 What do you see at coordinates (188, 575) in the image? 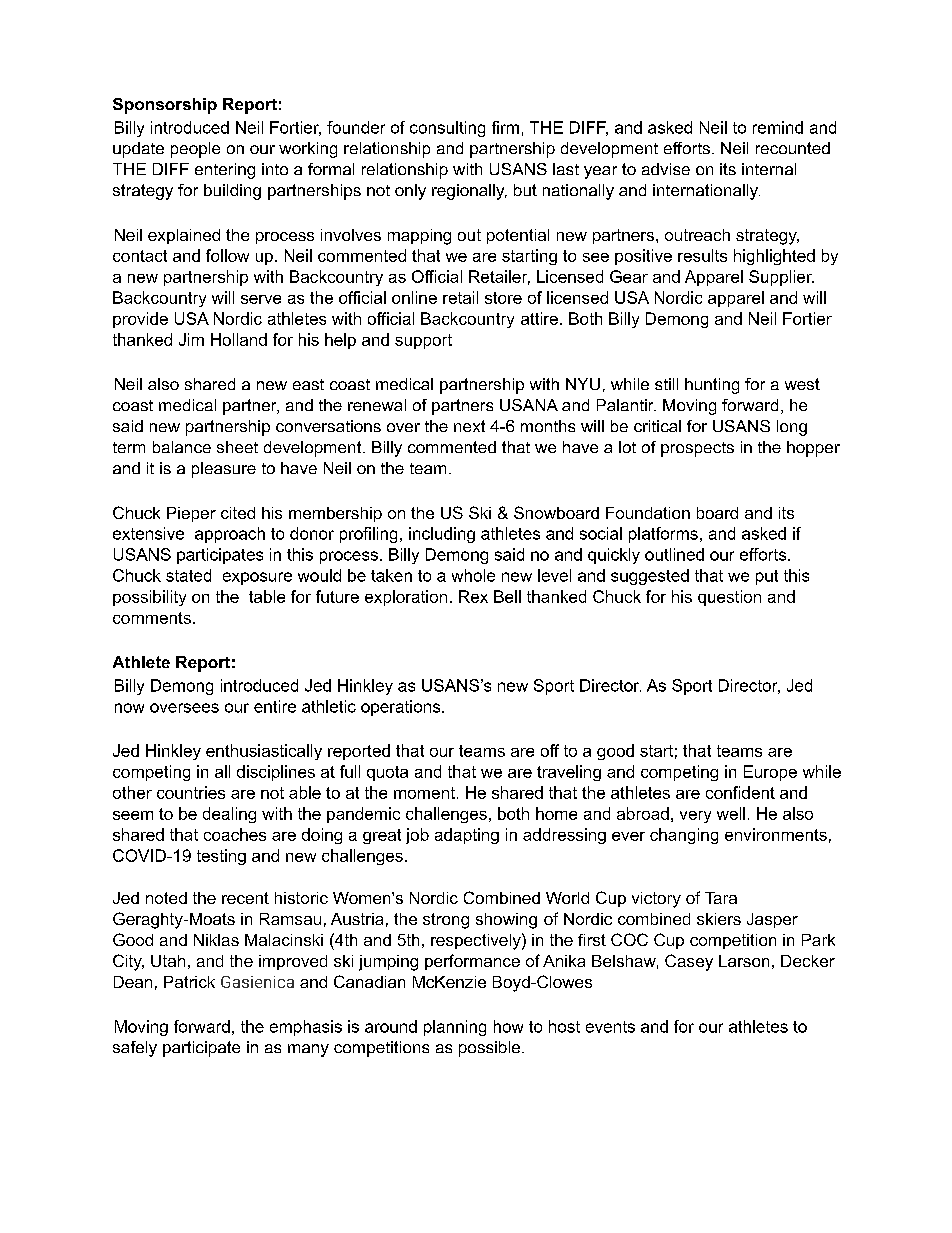
I see `stated` at bounding box center [188, 575].
